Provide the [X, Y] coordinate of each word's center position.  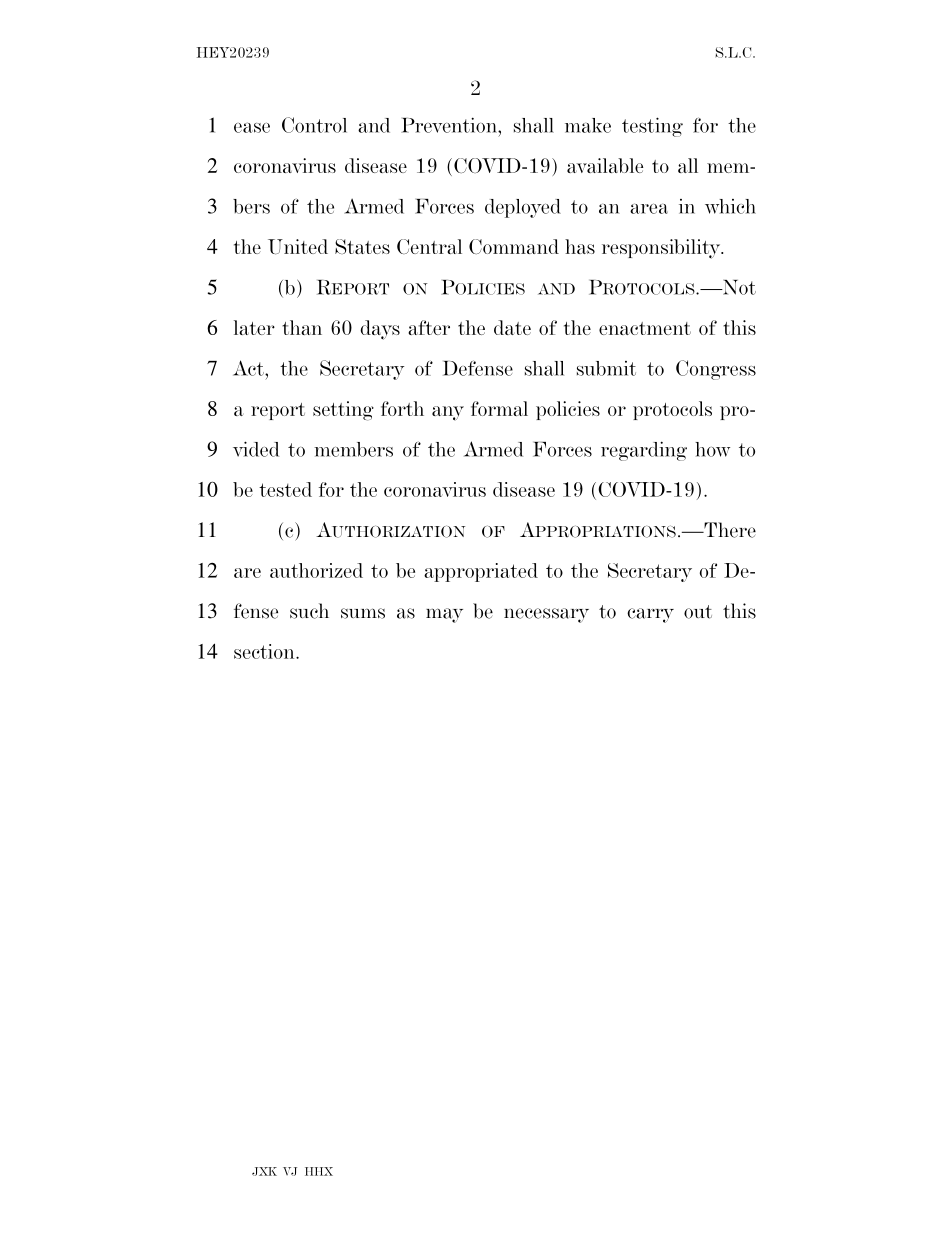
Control [314, 125]
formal [499, 408]
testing [652, 127]
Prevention [450, 125]
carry [650, 615]
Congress [716, 370]
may [444, 615]
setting [343, 411]
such [309, 611]
